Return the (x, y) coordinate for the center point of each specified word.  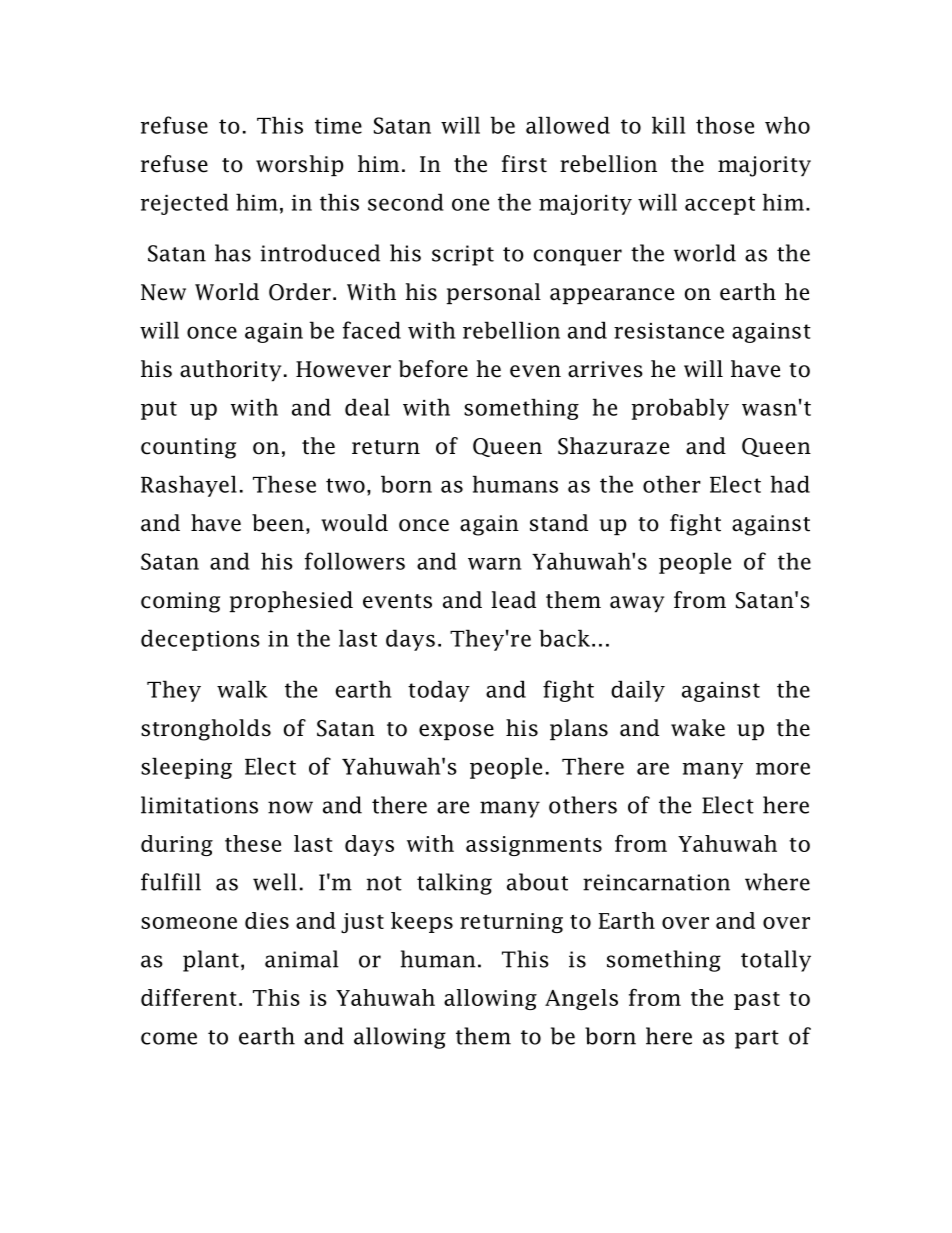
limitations (199, 805)
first (524, 164)
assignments (534, 846)
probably (680, 409)
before (433, 369)
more (783, 768)
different (189, 997)
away (637, 604)
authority (230, 370)
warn (494, 563)
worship (300, 165)
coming (180, 602)
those (725, 125)
